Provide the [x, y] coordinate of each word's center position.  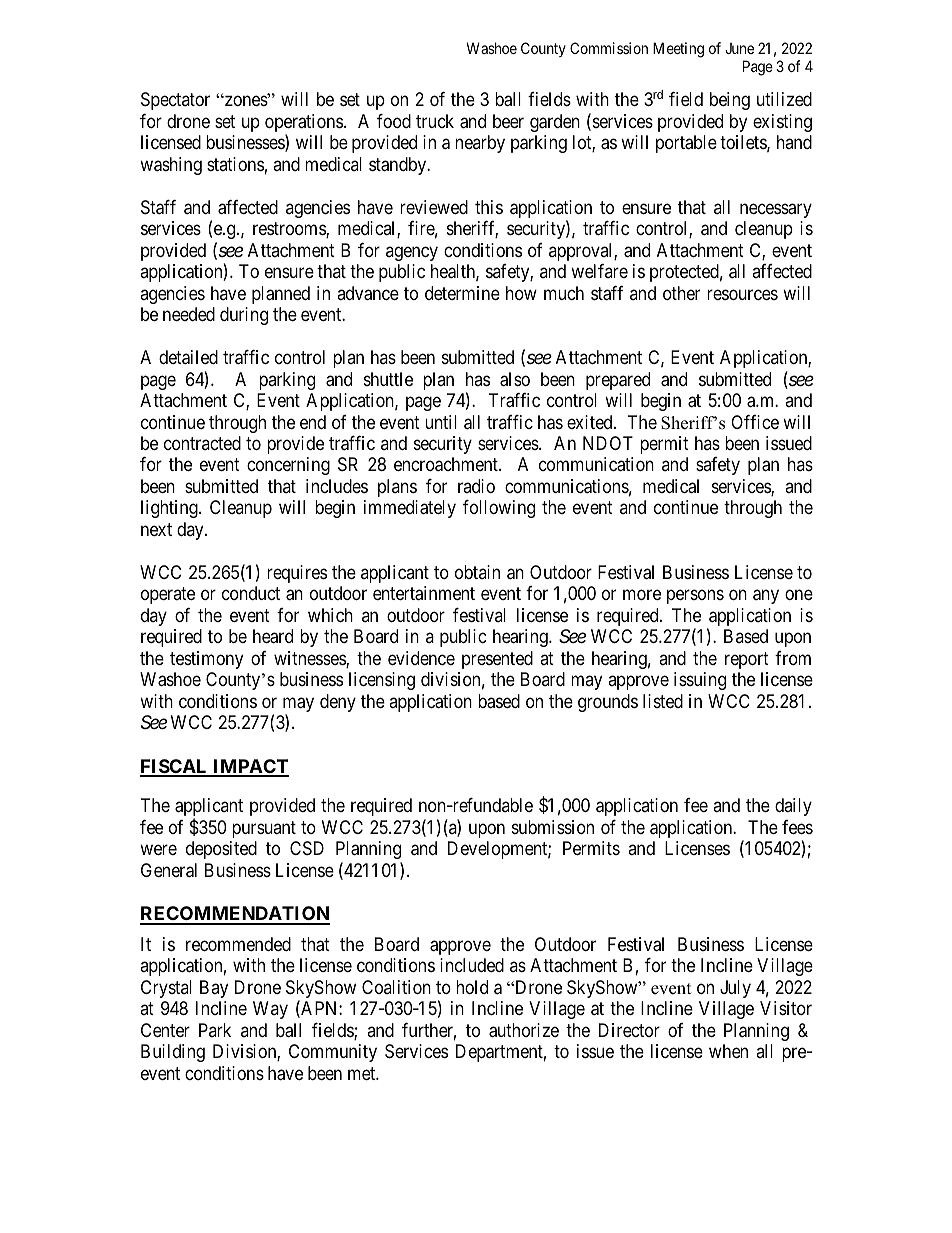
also [515, 379]
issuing [700, 681]
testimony [206, 660]
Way [270, 1010]
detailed [188, 357]
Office [755, 422]
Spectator [175, 101]
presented [497, 660]
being [730, 101]
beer [508, 121]
